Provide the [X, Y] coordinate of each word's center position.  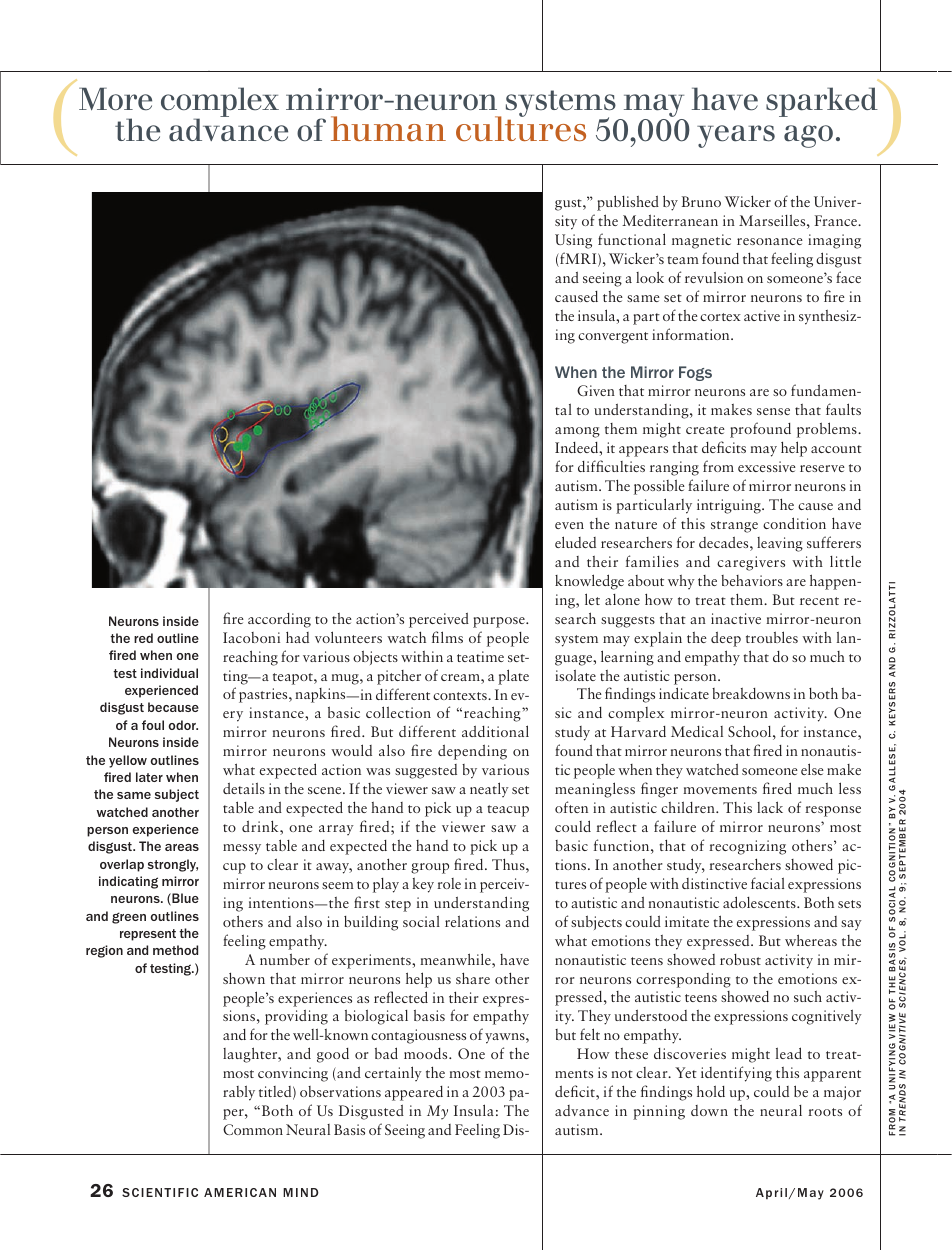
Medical [697, 731]
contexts [461, 696]
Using [573, 241]
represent [148, 935]
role [449, 883]
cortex [720, 317]
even [569, 525]
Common [253, 1129]
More [115, 99]
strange [734, 527]
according [279, 620]
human [388, 129]
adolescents [760, 902]
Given [596, 390]
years [736, 136]
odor [183, 725]
